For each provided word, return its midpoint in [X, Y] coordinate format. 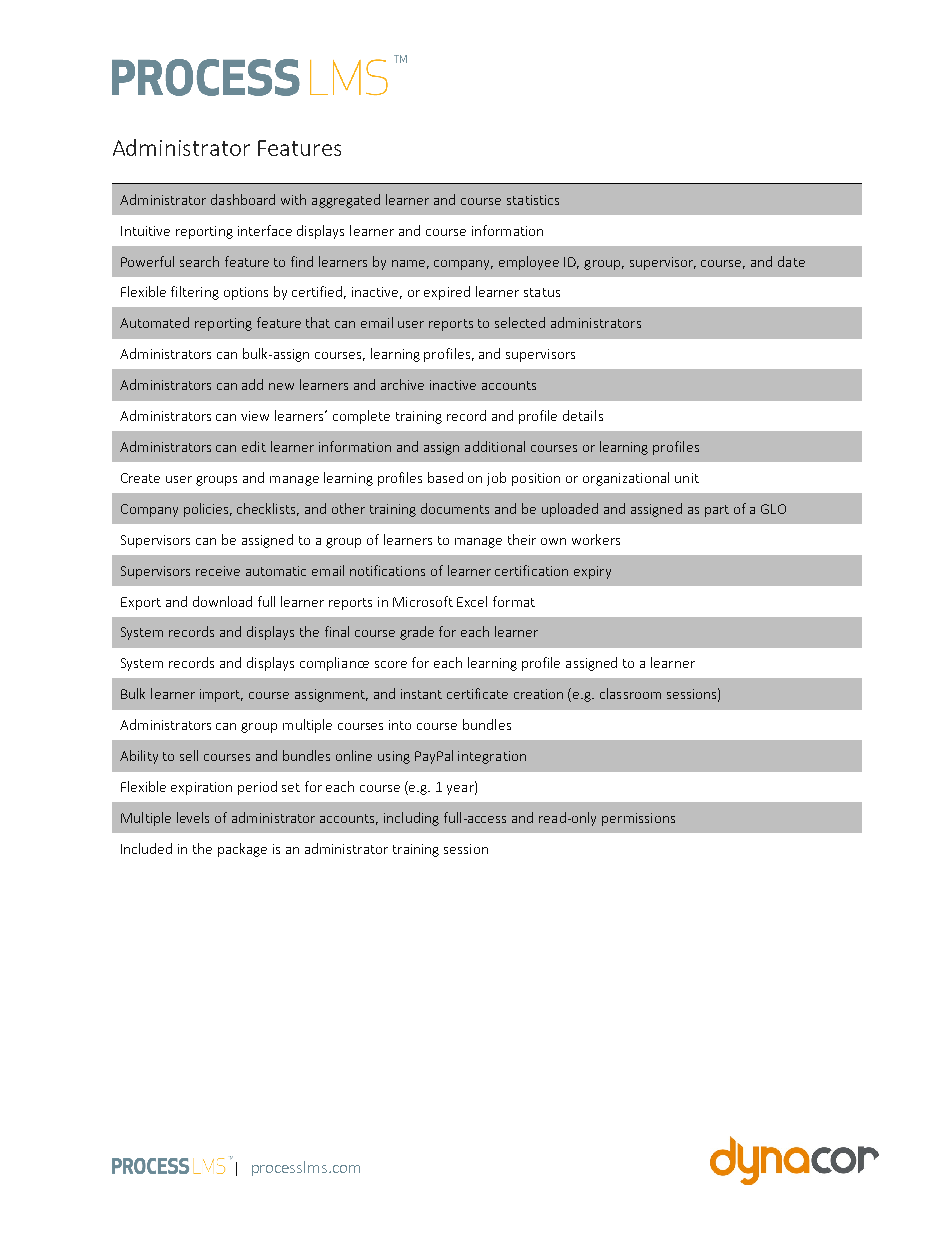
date [791, 261]
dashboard [243, 199]
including [411, 819]
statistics [533, 200]
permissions [638, 819]
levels [193, 817]
